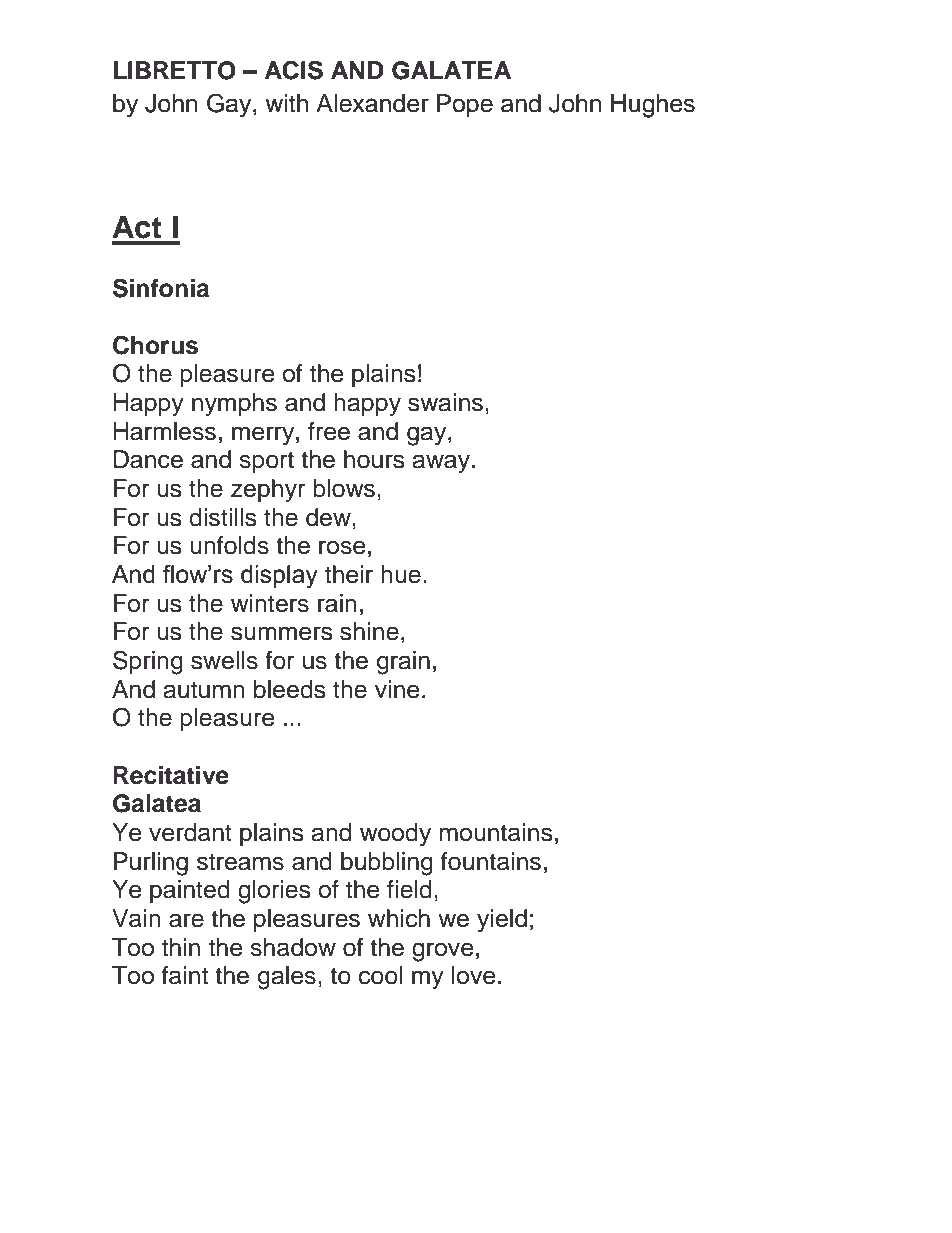  What do you see at coordinates (329, 431) in the document?
I see `free` at bounding box center [329, 431].
